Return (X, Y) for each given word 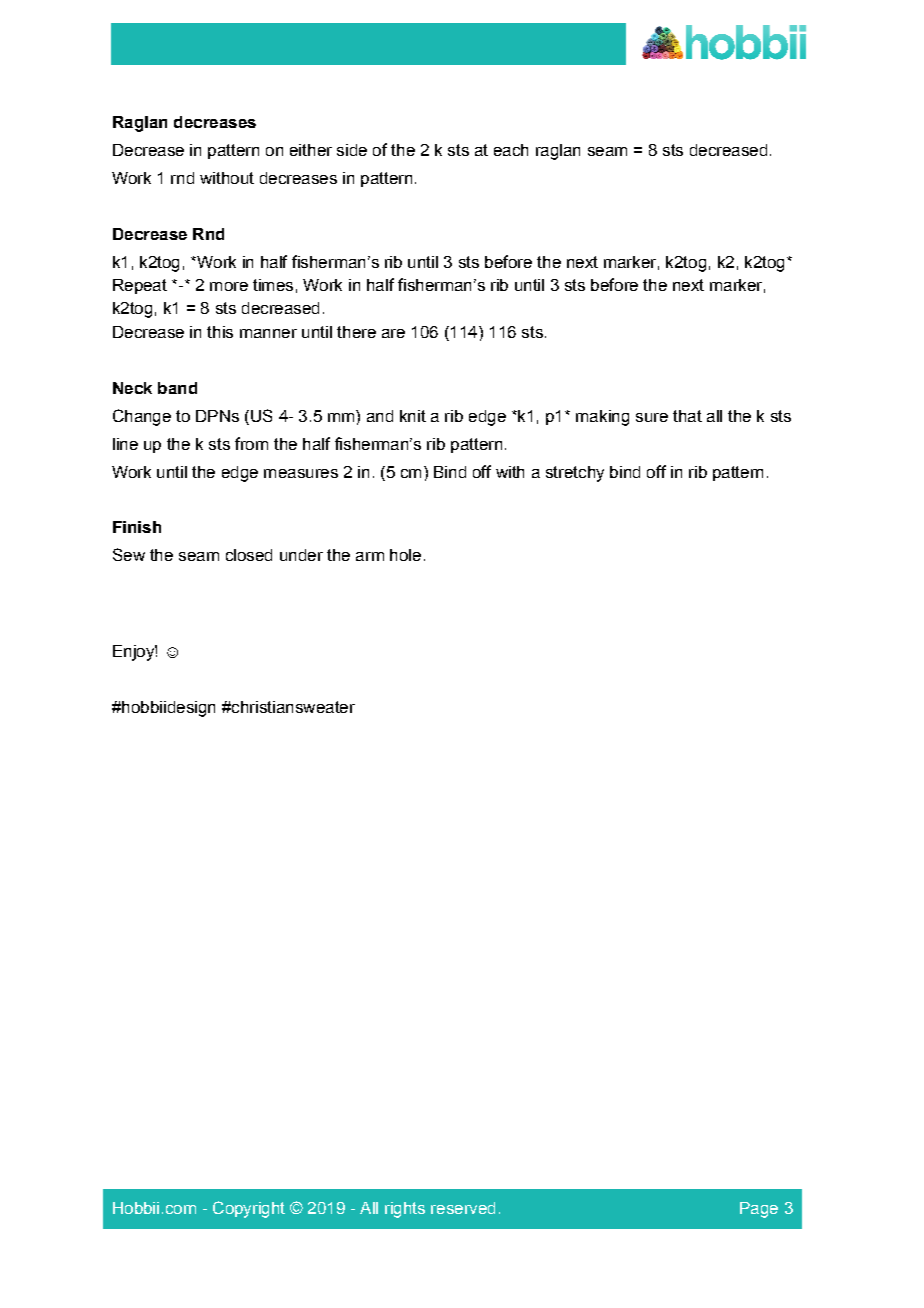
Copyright (249, 1209)
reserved (463, 1208)
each (511, 150)
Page (759, 1210)
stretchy (575, 474)
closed (249, 555)
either (311, 150)
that (687, 416)
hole (405, 555)
